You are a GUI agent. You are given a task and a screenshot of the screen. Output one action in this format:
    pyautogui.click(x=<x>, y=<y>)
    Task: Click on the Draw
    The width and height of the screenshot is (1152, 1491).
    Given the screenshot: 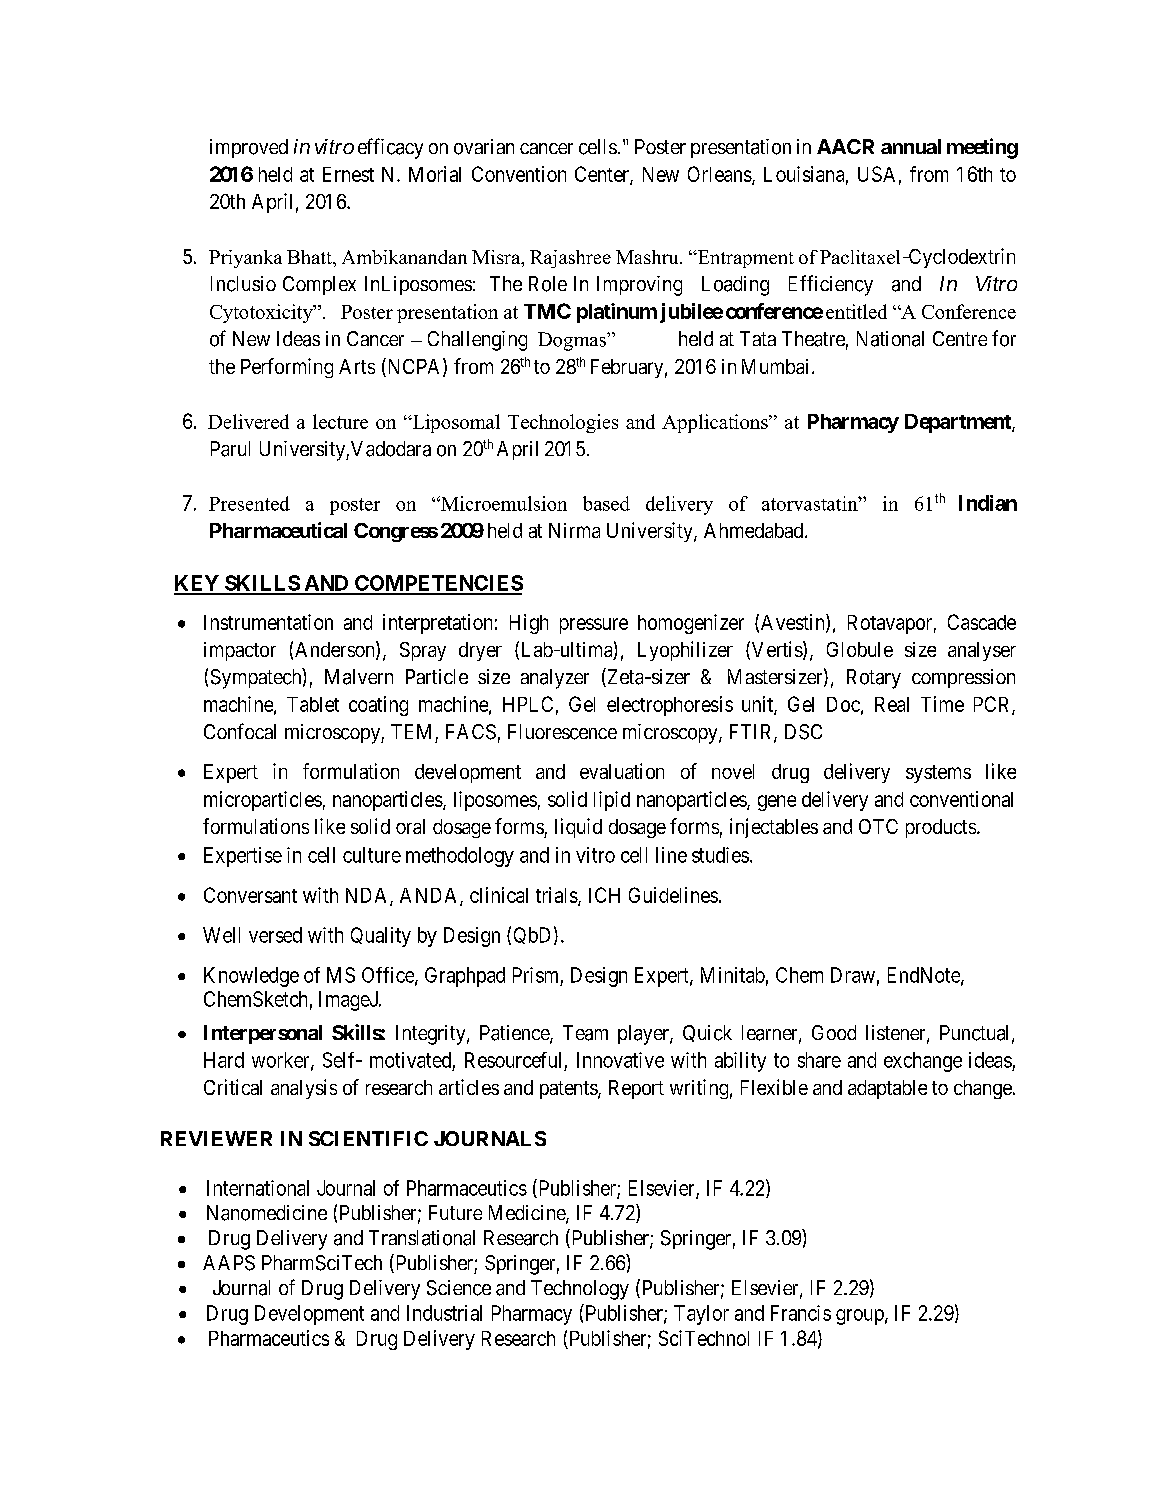 What is the action you would take?
    pyautogui.click(x=853, y=975)
